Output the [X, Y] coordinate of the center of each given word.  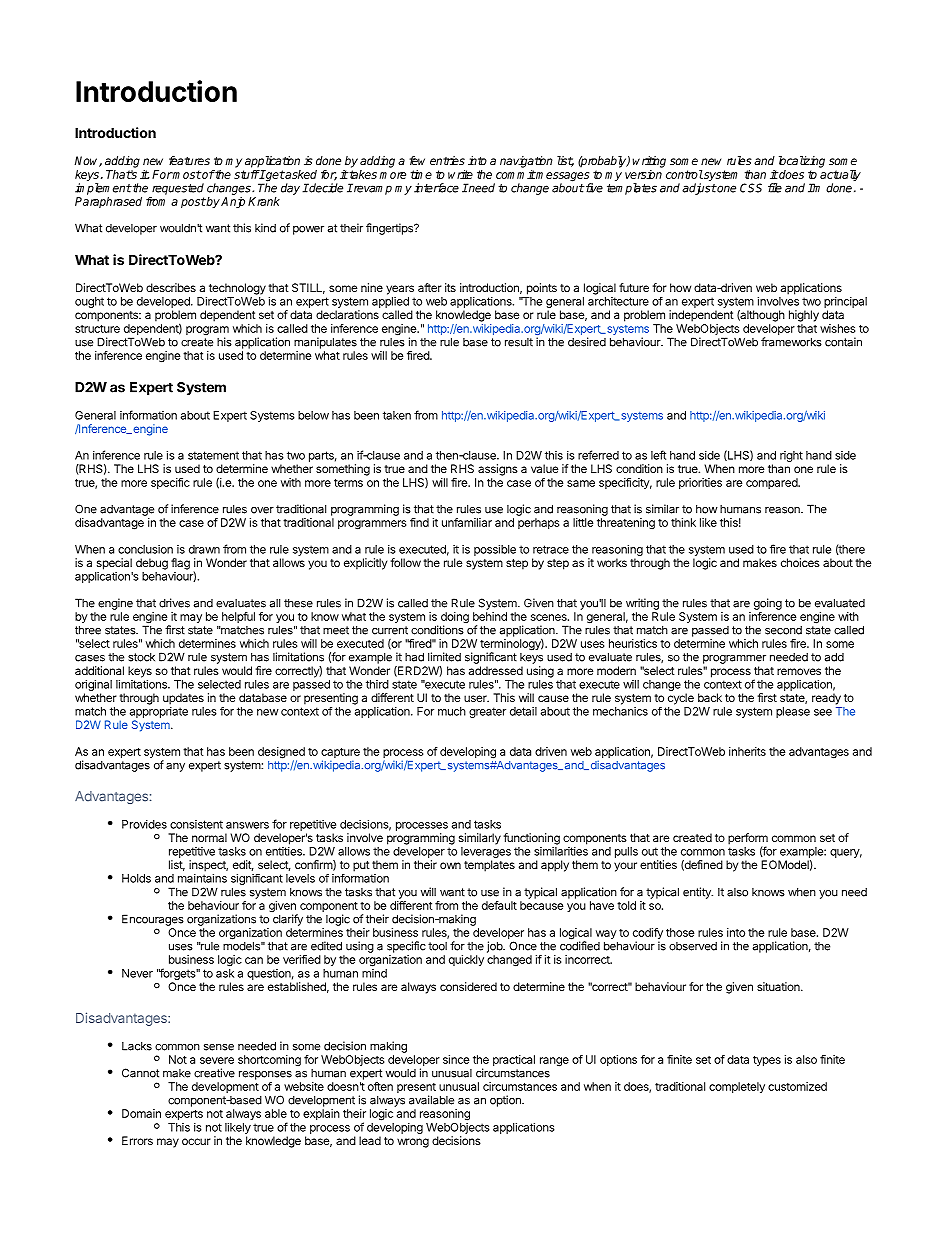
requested [178, 189]
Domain [141, 1113]
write [460, 174]
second [783, 630]
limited [444, 657]
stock [141, 657]
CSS [751, 188]
